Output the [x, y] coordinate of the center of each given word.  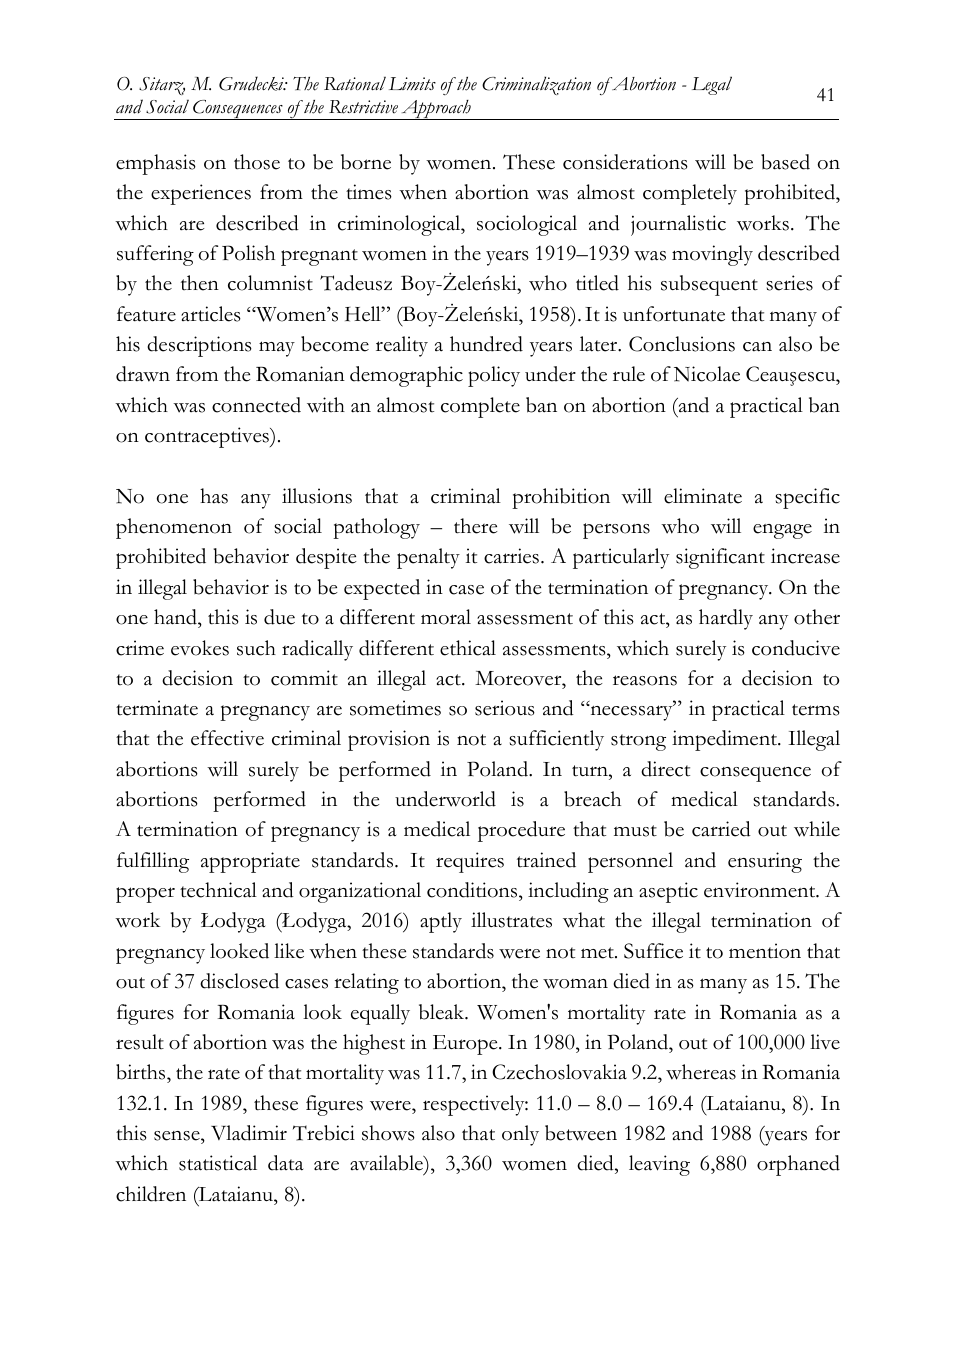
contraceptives [208, 437]
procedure [521, 831]
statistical [218, 1163]
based [785, 162]
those [257, 162]
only [520, 1135]
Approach [436, 110]
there [476, 526]
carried [721, 829]
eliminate [703, 496]
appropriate [250, 862]
